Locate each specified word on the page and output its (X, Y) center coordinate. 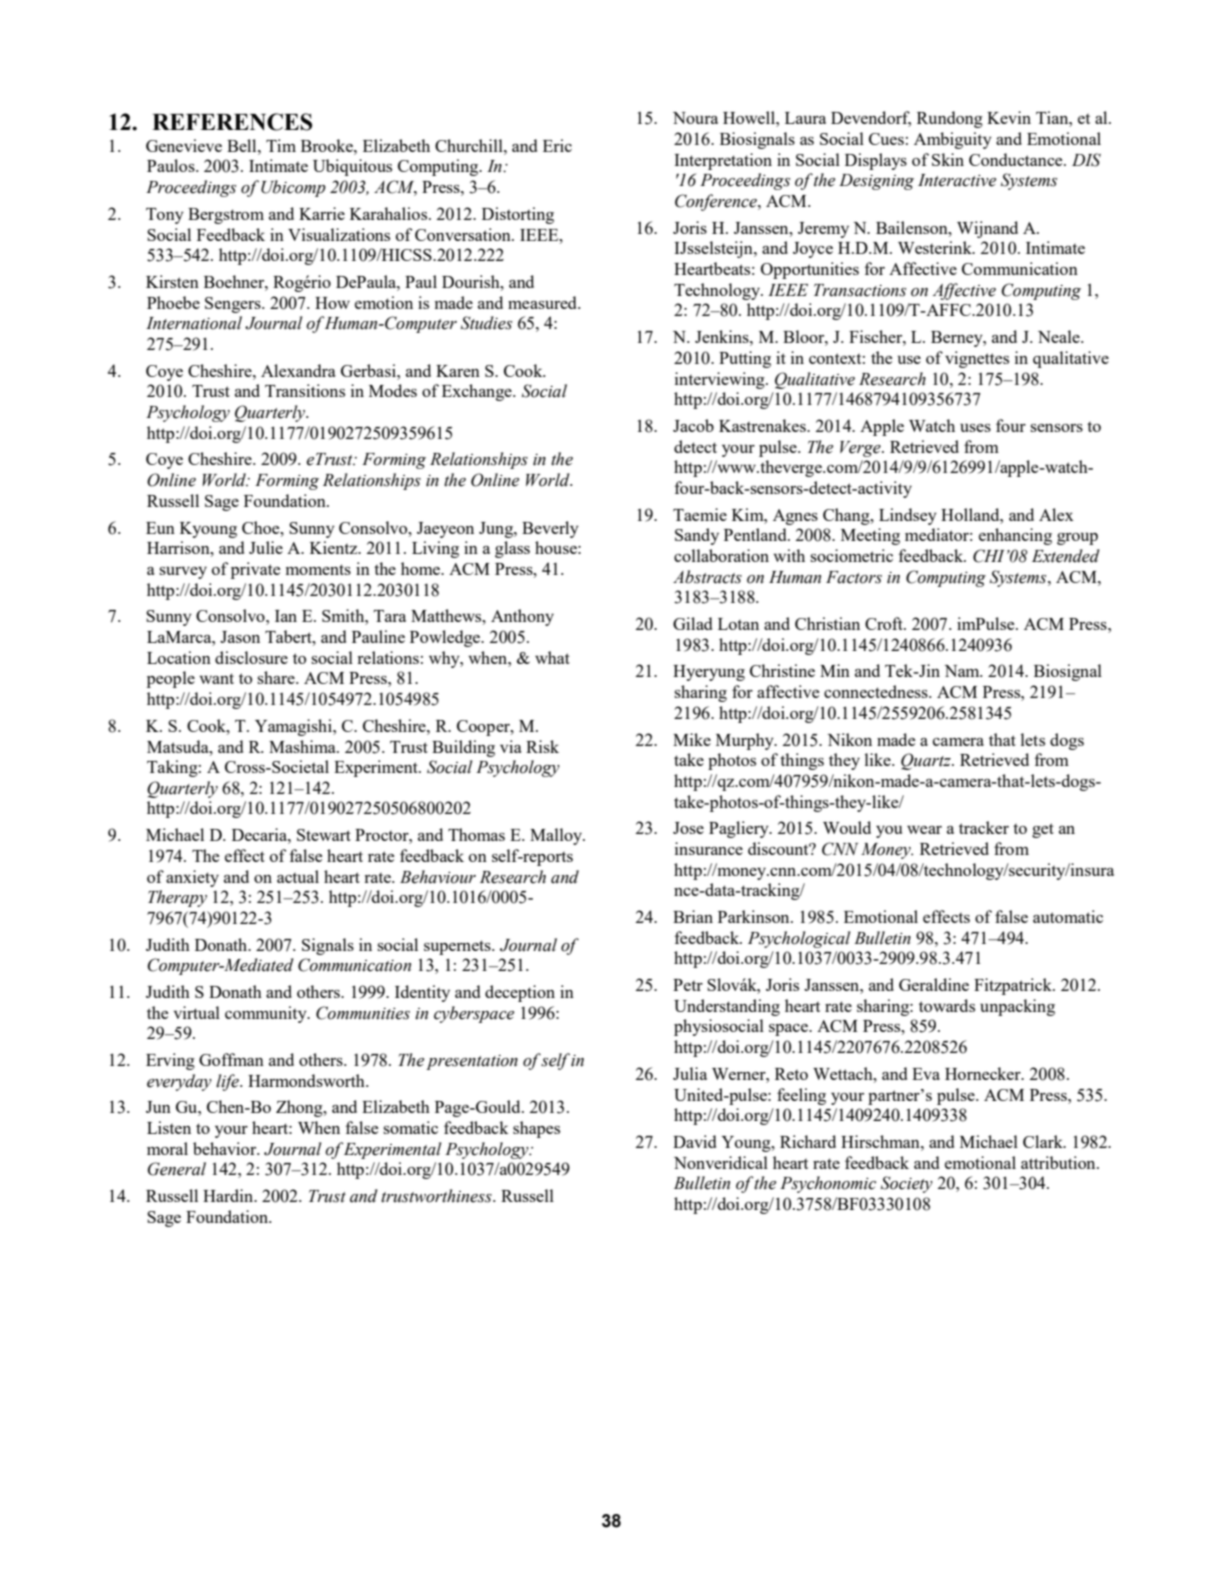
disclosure (251, 657)
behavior (226, 1148)
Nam (963, 671)
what (552, 657)
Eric (557, 145)
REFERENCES (232, 122)
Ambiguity (953, 140)
